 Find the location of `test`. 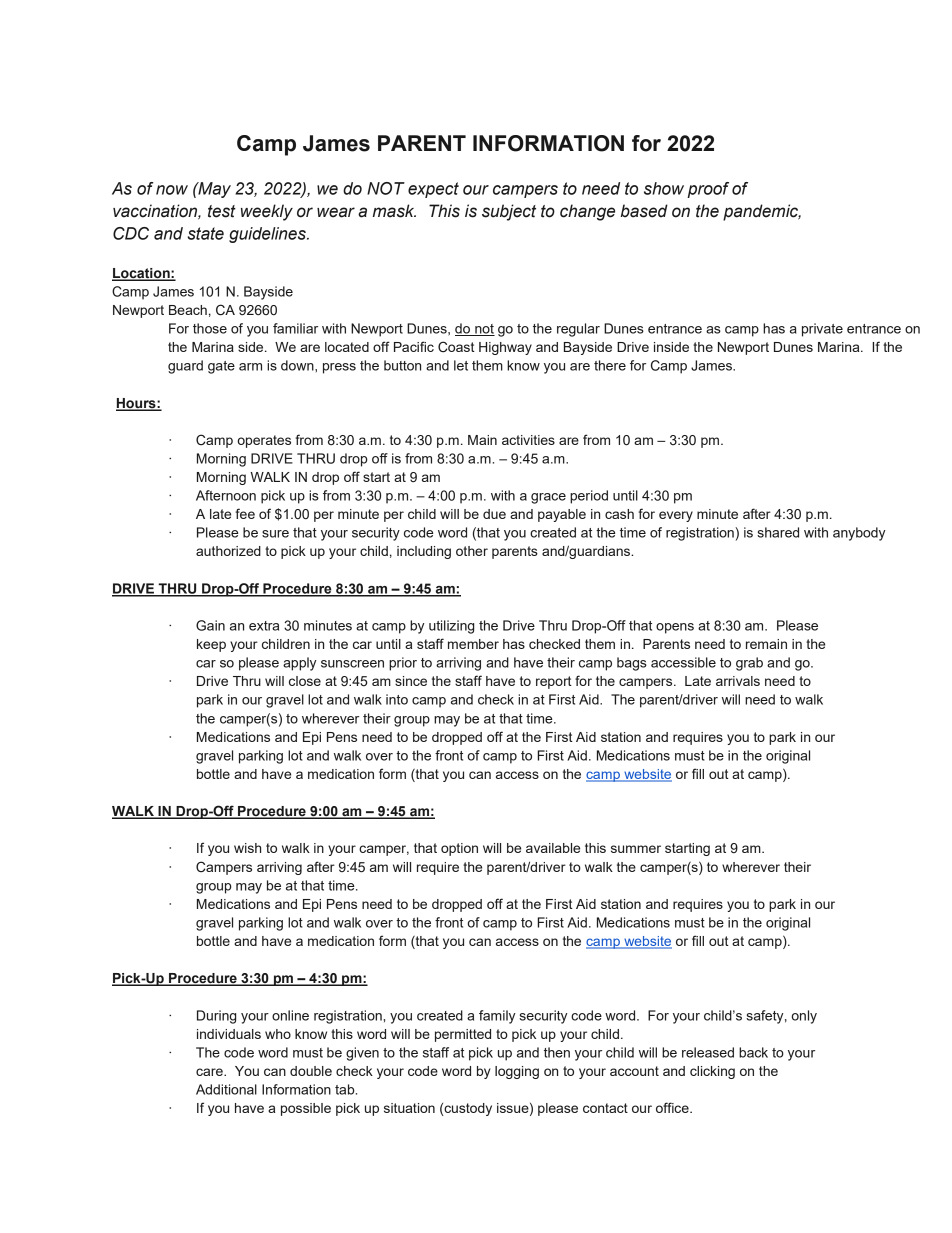

test is located at coordinates (222, 211).
